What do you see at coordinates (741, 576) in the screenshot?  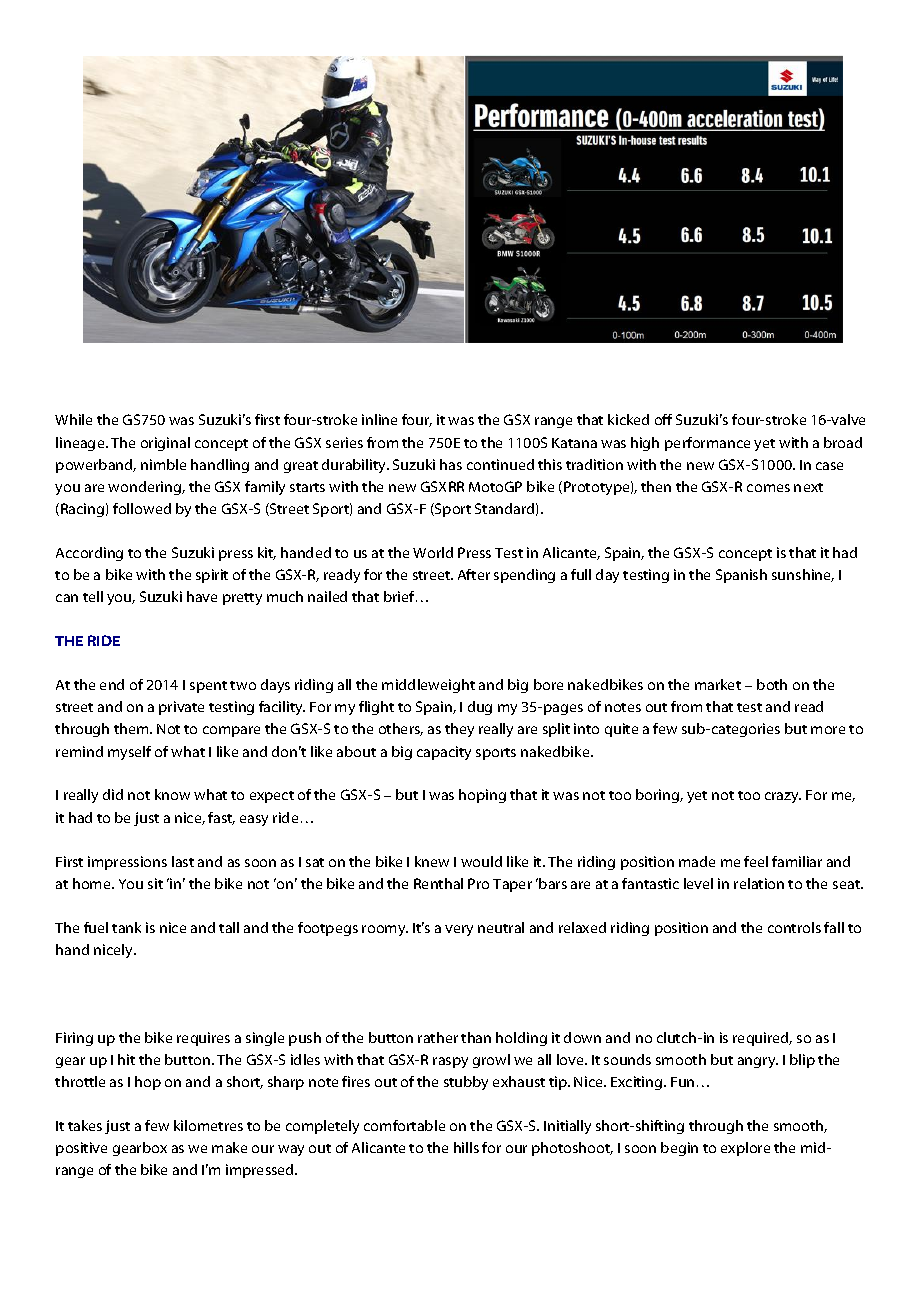 I see `Spanish` at bounding box center [741, 576].
